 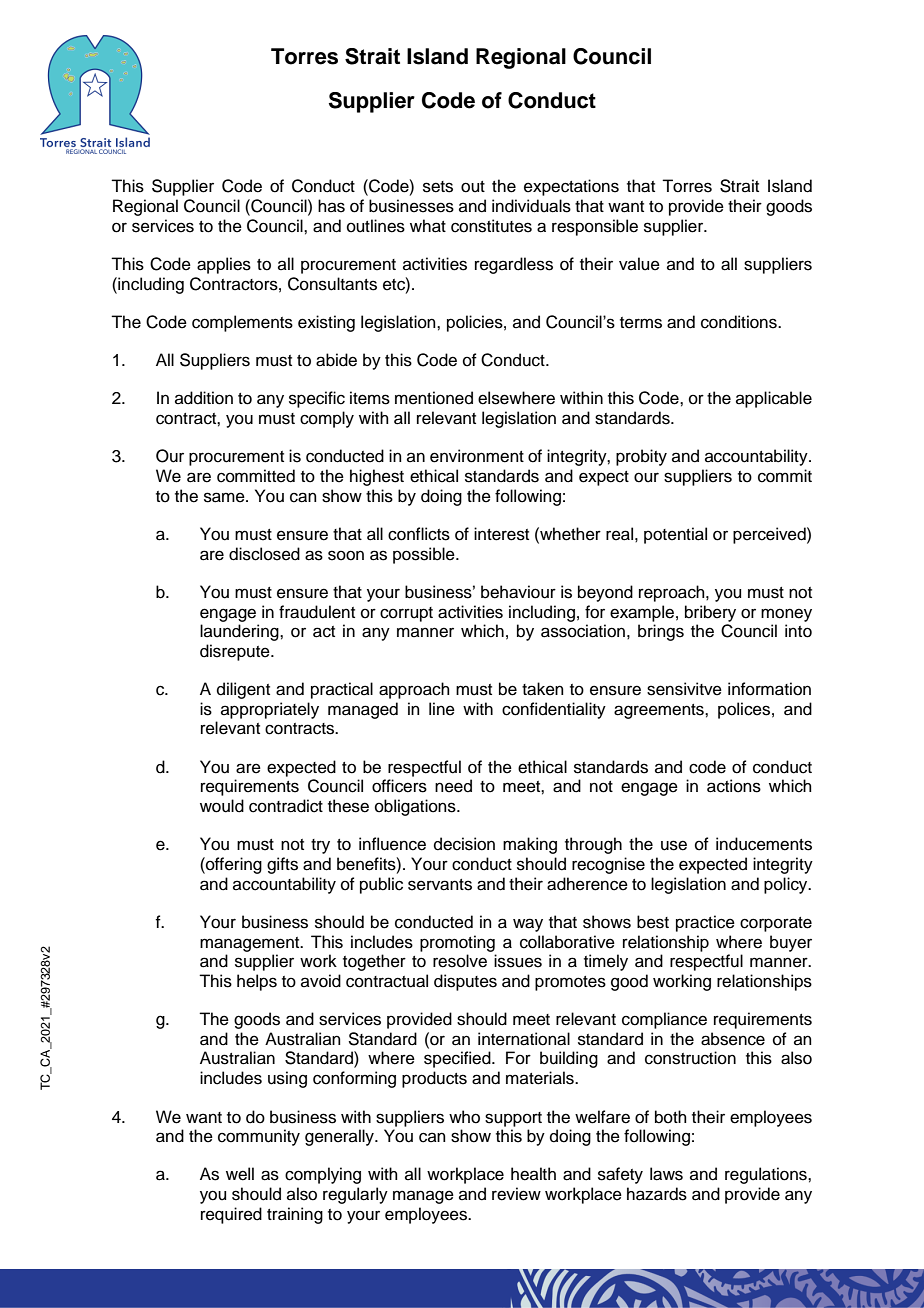 I want to click on issues, so click(x=518, y=961).
